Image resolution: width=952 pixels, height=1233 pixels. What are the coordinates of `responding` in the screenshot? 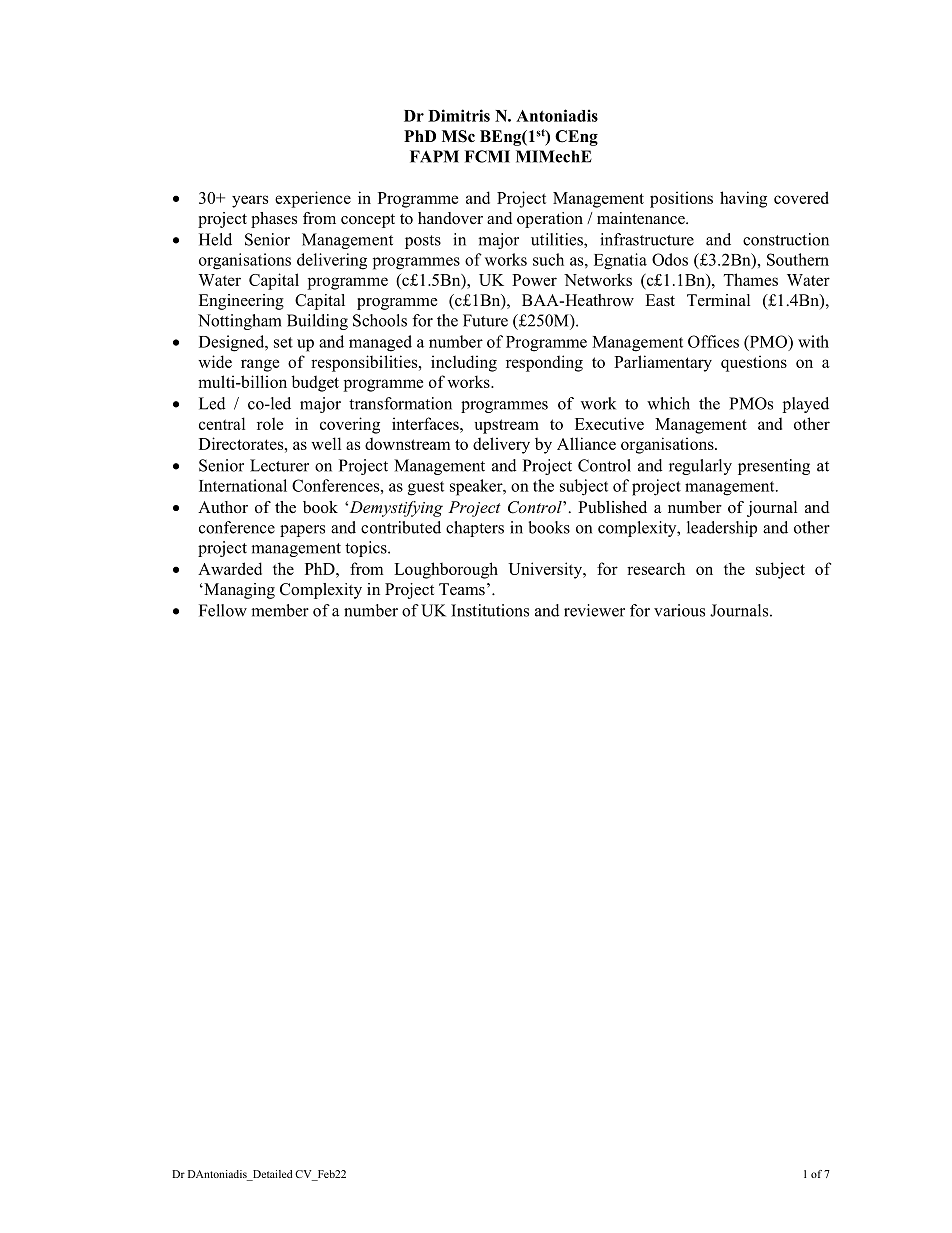 It's located at (544, 363).
